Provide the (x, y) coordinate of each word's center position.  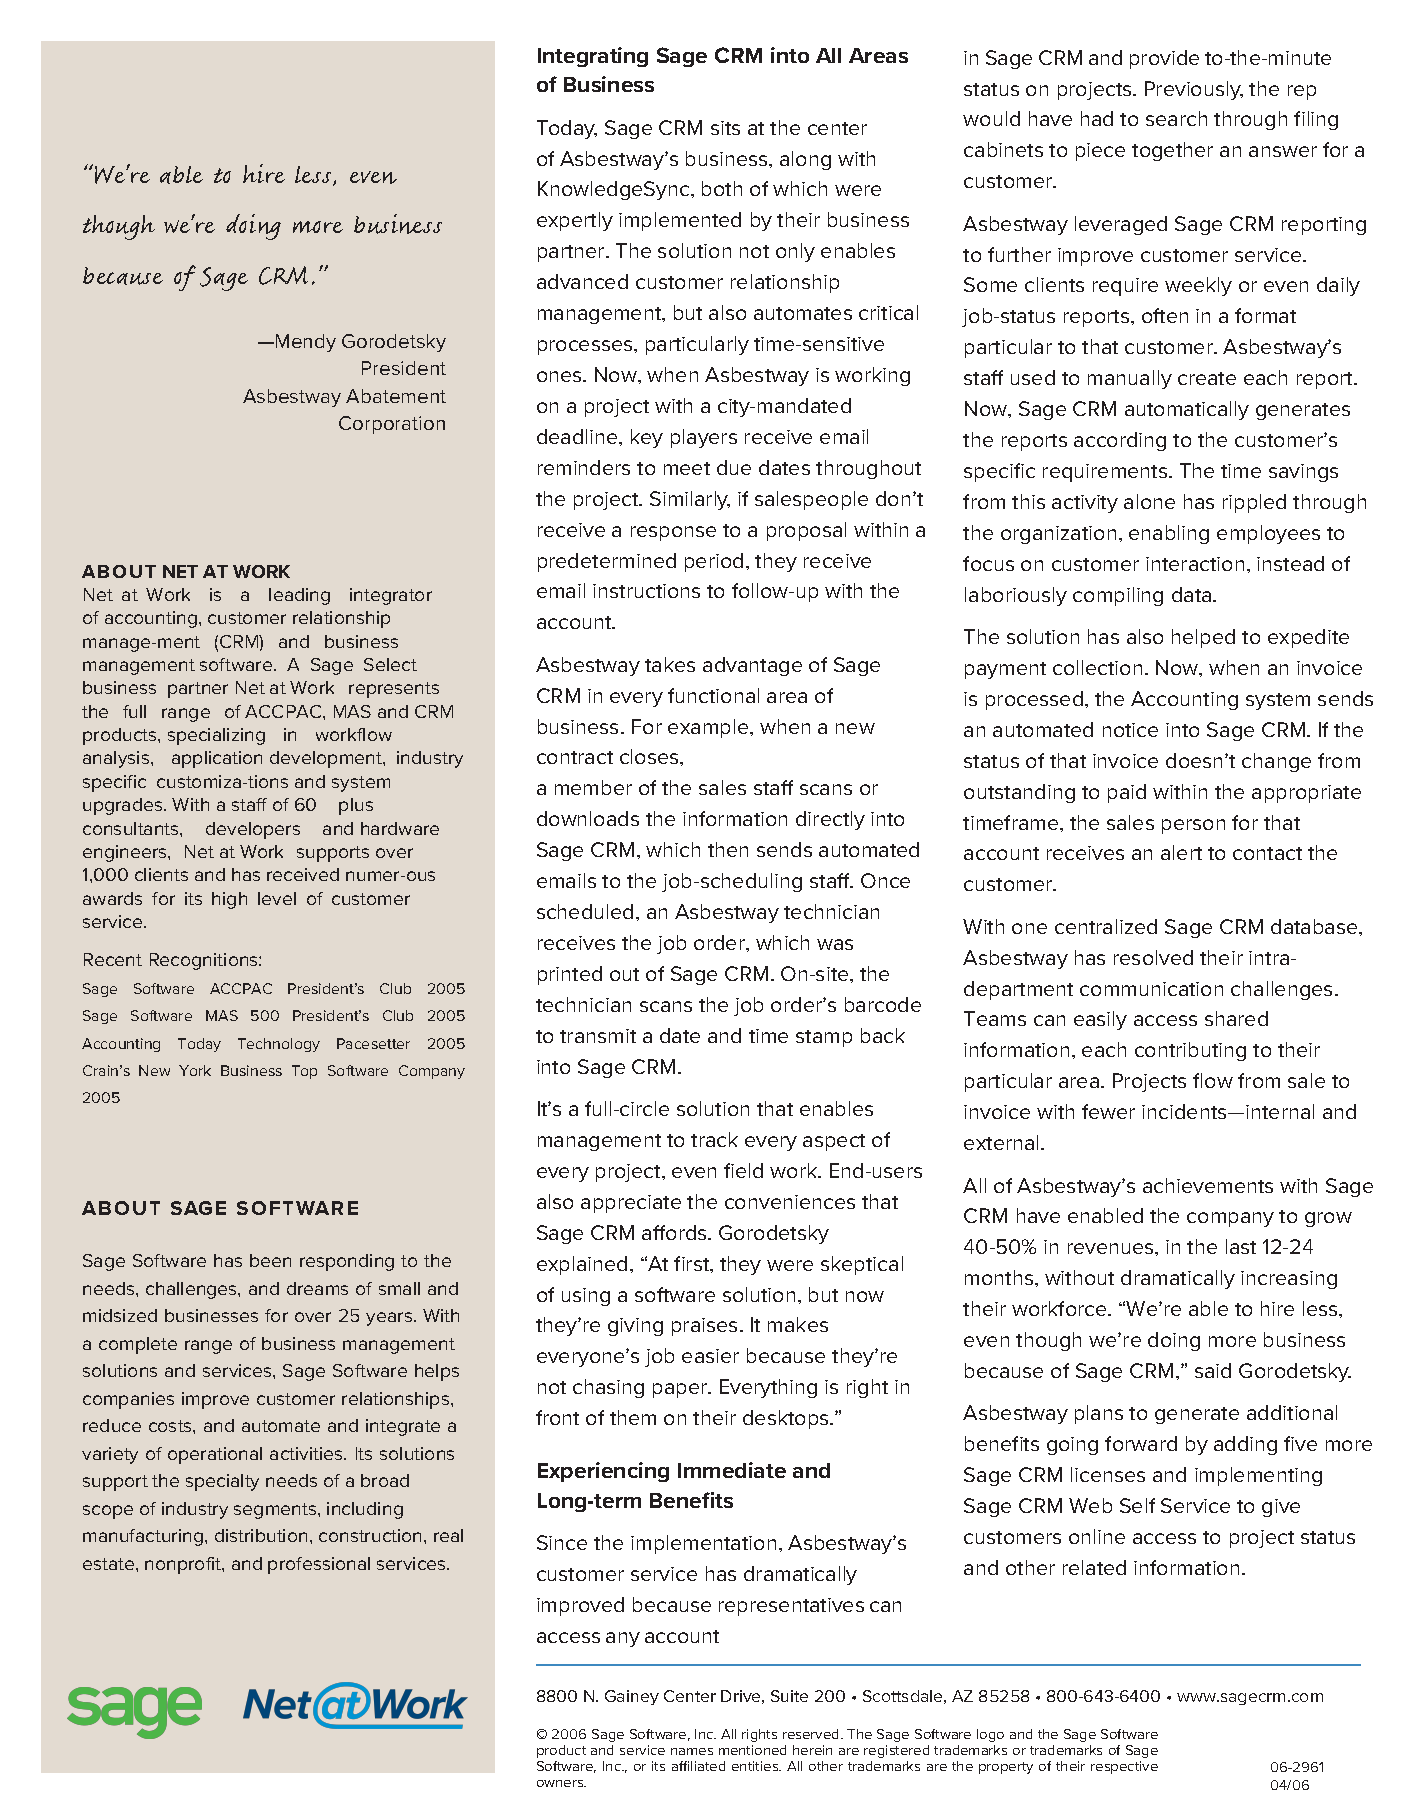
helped (1203, 638)
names (692, 1751)
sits (725, 128)
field (743, 1170)
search (1176, 118)
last (1241, 1246)
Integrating (593, 57)
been (270, 1260)
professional (319, 1565)
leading (299, 596)
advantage (752, 666)
